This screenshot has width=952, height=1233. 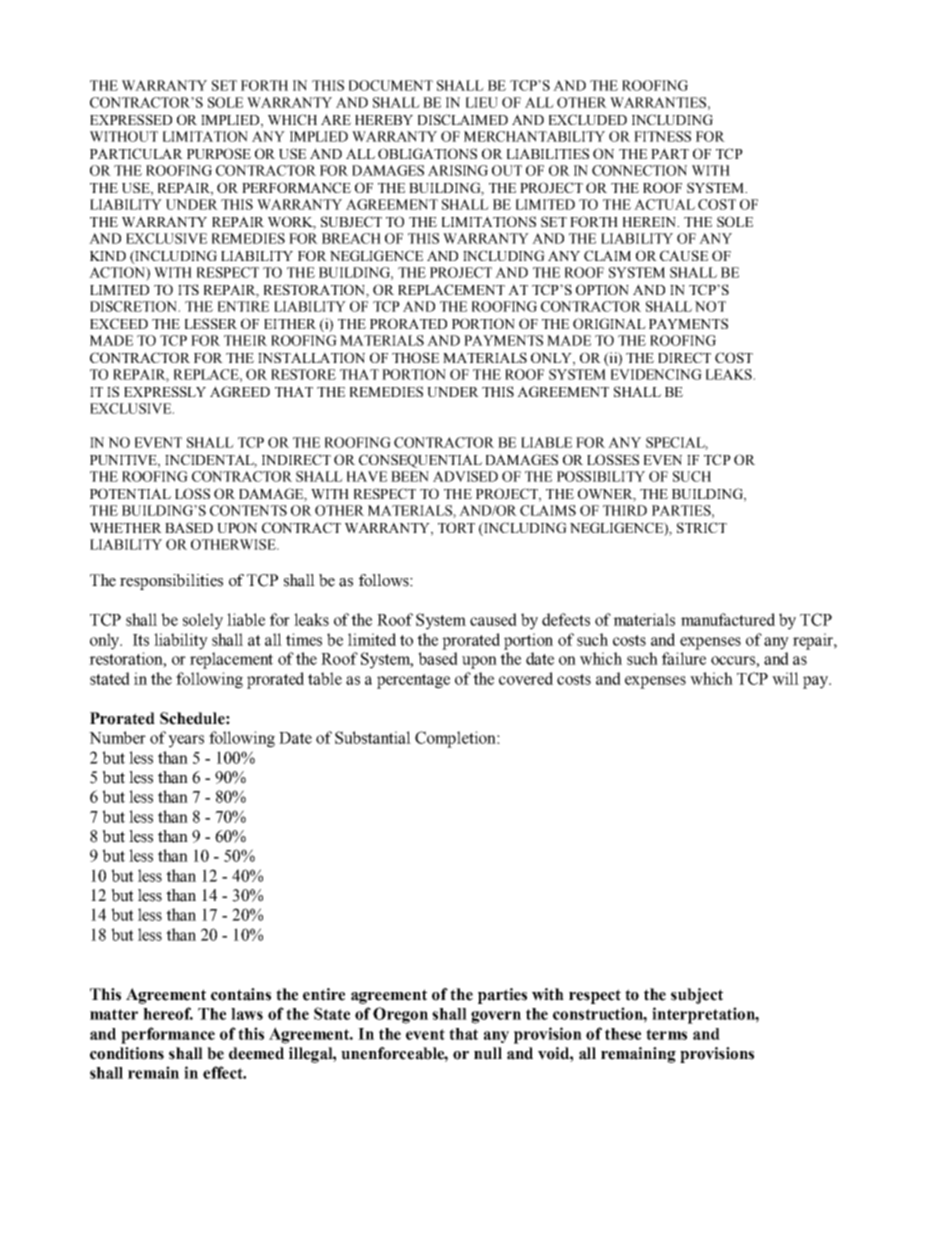 What do you see at coordinates (465, 476) in the screenshot?
I see `ADVISED` at bounding box center [465, 476].
